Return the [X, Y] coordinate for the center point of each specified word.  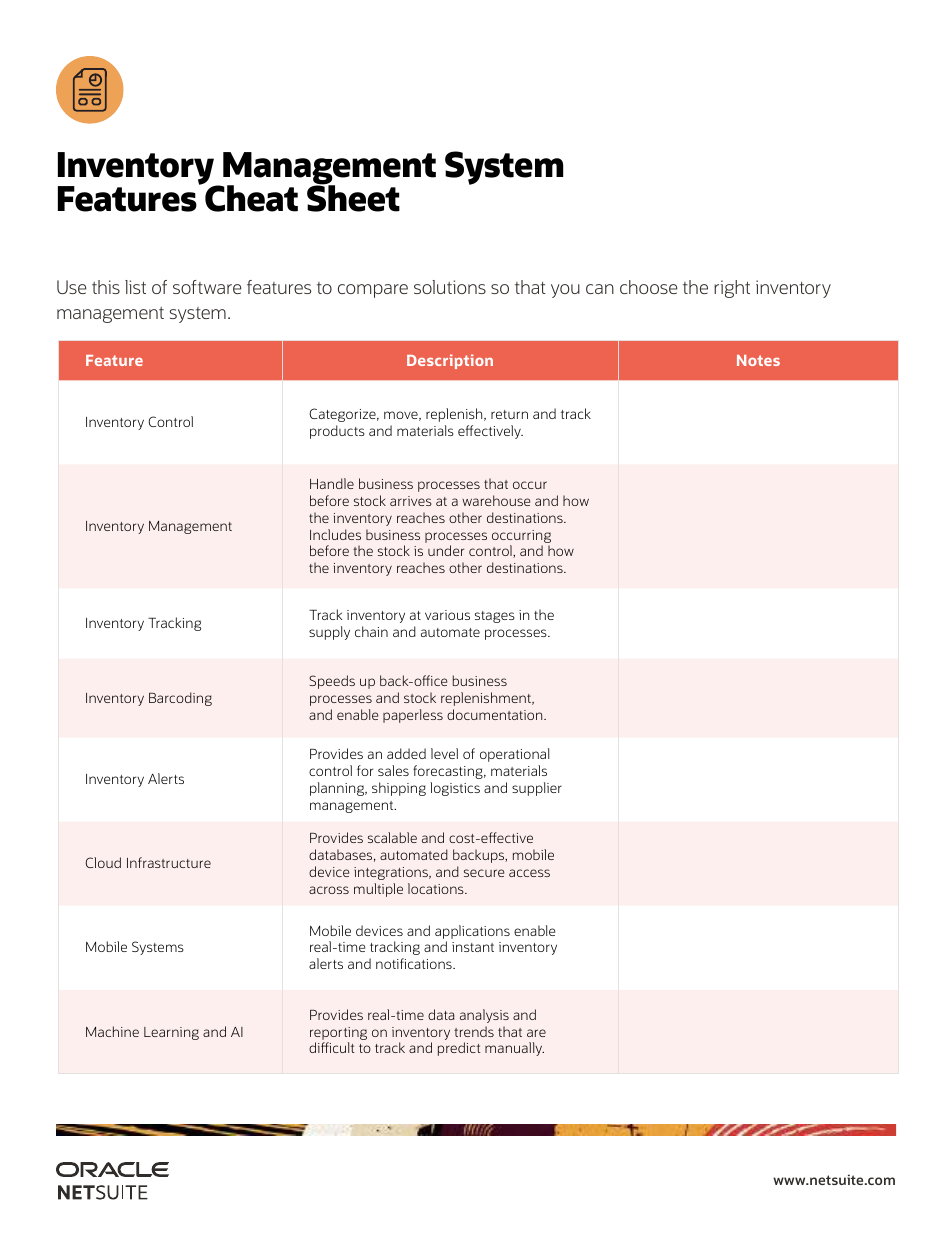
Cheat [250, 197]
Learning [171, 1033]
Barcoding [180, 699]
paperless [413, 716]
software [207, 287]
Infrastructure [169, 862]
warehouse [496, 500]
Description [450, 361]
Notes [758, 360]
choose [649, 287]
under [446, 550]
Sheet [353, 197]
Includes [335, 534]
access [529, 873]
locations [437, 888]
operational [514, 755]
